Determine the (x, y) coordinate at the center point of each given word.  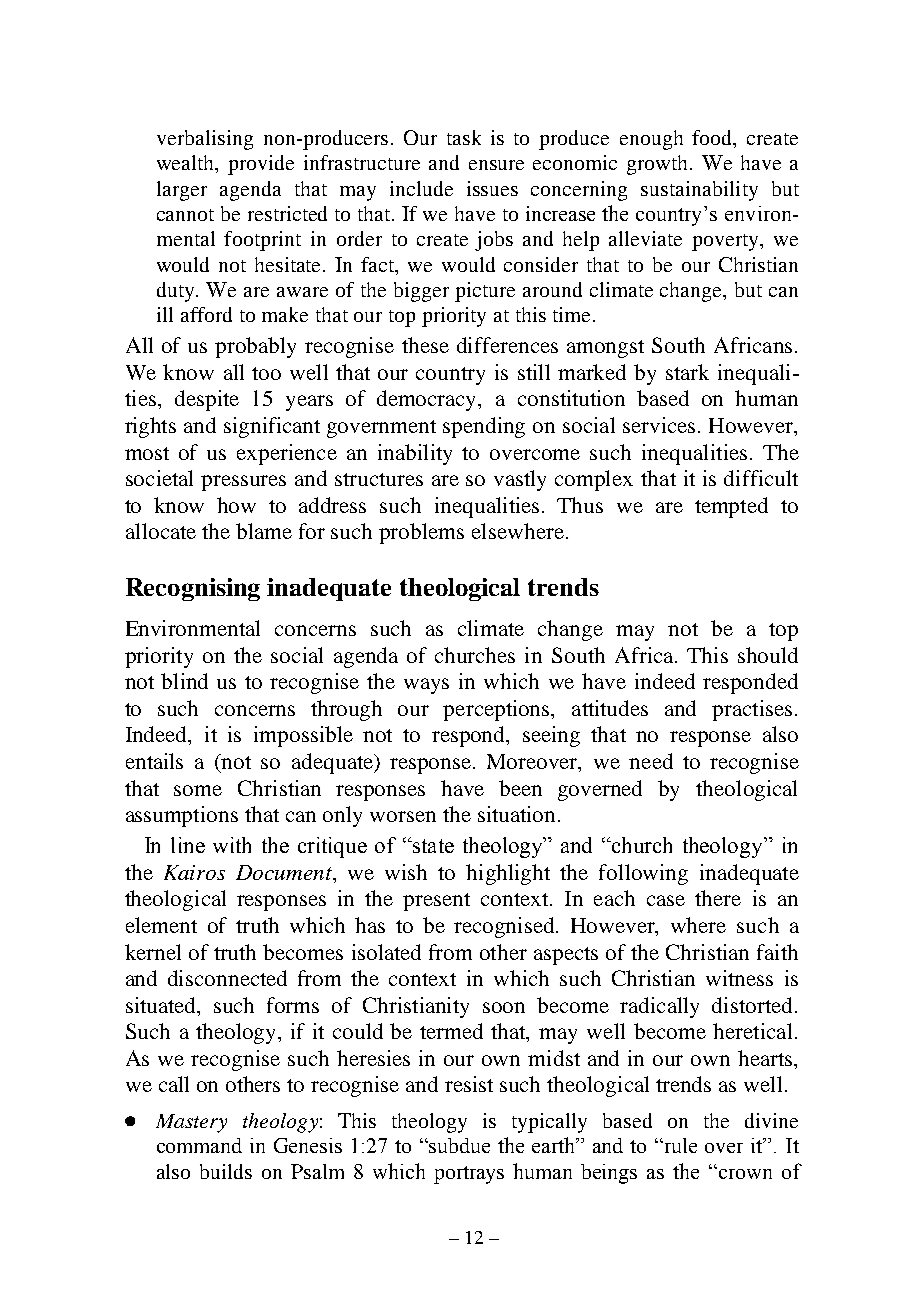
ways (426, 686)
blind (184, 681)
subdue (459, 1145)
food (713, 139)
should (768, 655)
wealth (187, 164)
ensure (496, 165)
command (199, 1145)
